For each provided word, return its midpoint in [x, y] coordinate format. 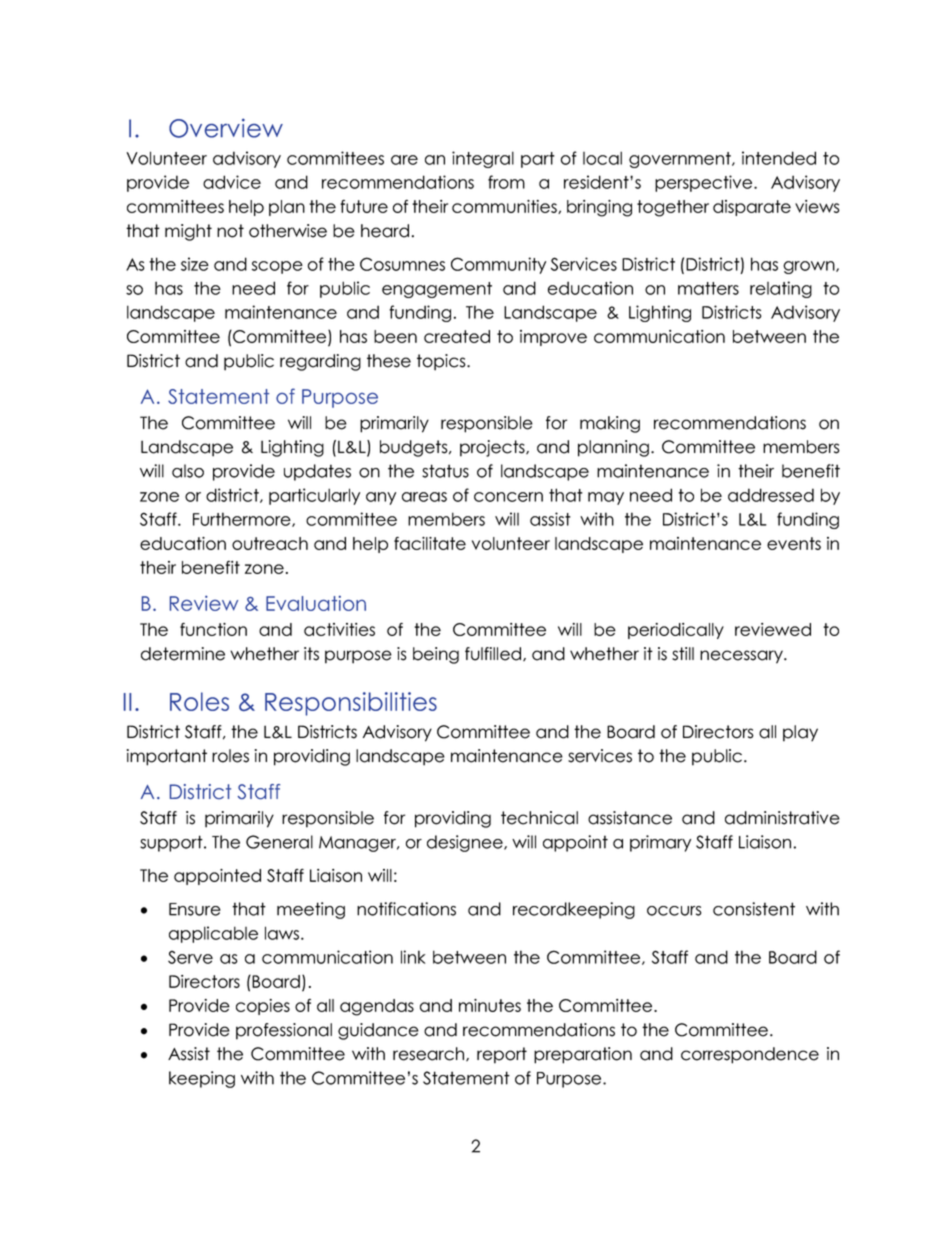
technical [539, 818]
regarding [320, 362]
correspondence [750, 1055]
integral [483, 159]
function [213, 629]
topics [442, 362]
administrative [782, 818]
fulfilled [493, 654]
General [279, 842]
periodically [676, 631]
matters [708, 288]
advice [232, 182]
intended [779, 158]
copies [263, 1007]
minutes [490, 1005]
